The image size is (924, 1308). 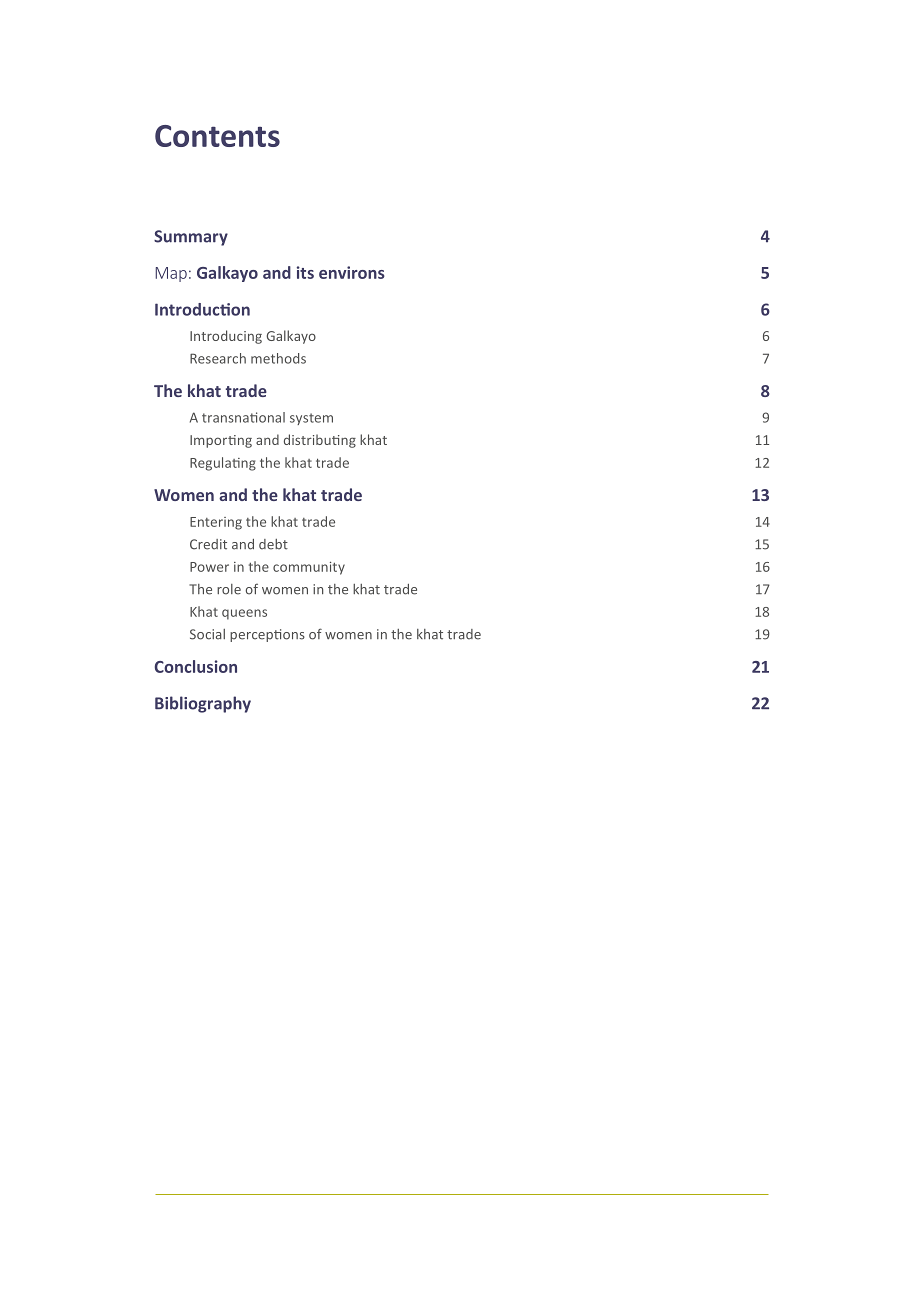 What do you see at coordinates (202, 309) in the screenshot?
I see `Introduction` at bounding box center [202, 309].
